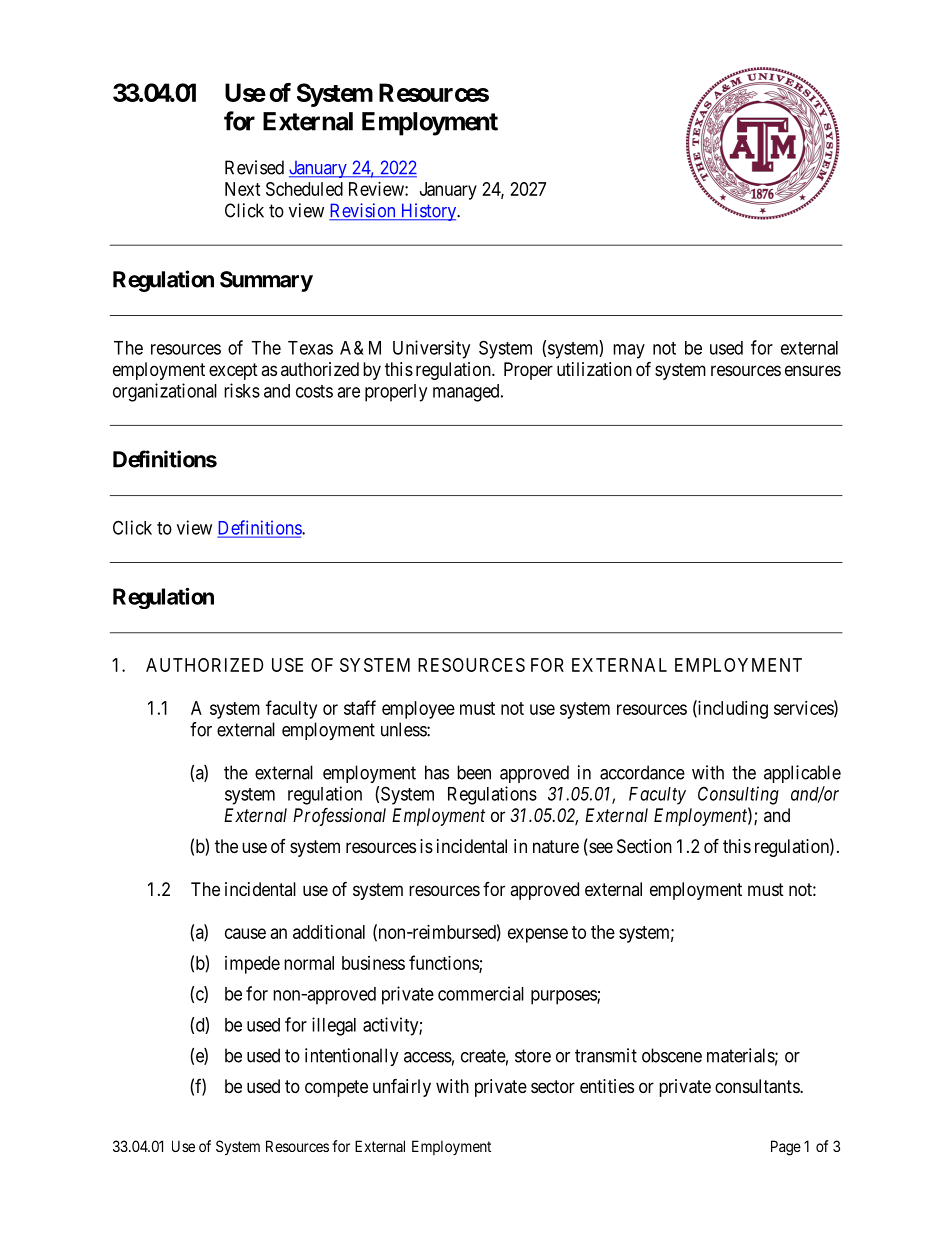 The image size is (952, 1233). I want to click on applicable, so click(802, 774).
